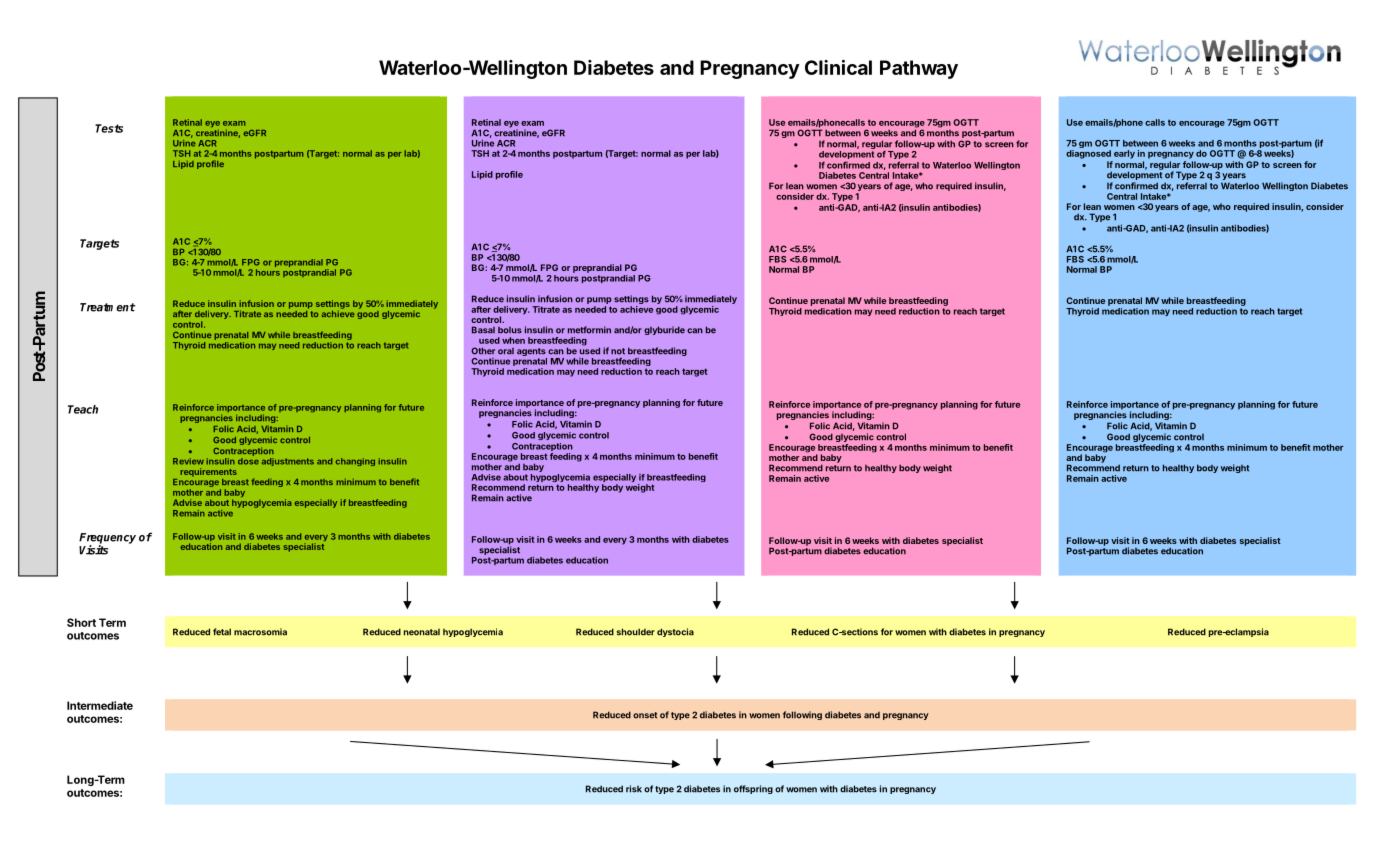 This image has width=1400, height=850. What do you see at coordinates (108, 307) in the image?
I see `Treatment` at bounding box center [108, 307].
